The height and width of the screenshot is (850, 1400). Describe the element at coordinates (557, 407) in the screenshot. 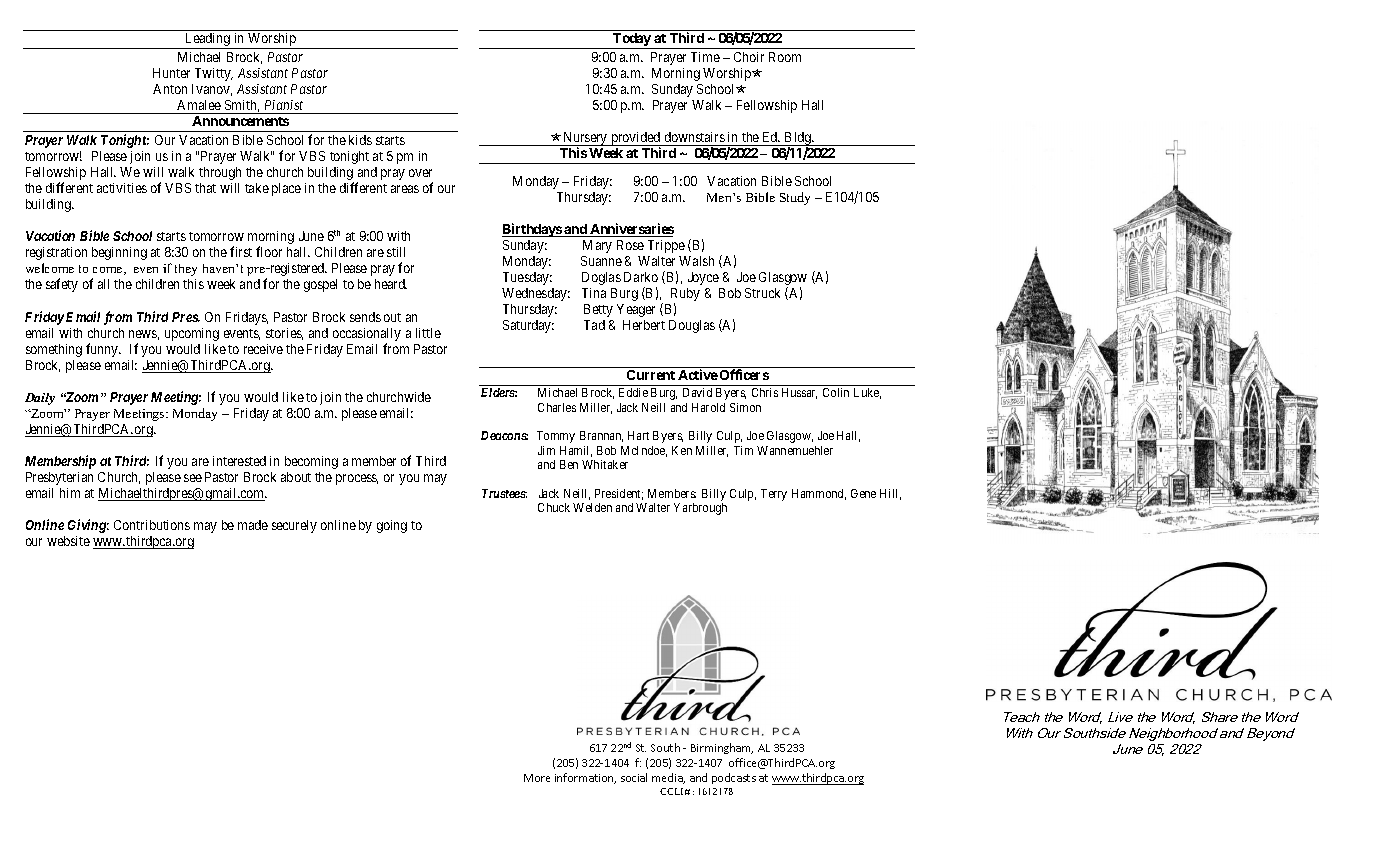

I see `Charles` at that location.
